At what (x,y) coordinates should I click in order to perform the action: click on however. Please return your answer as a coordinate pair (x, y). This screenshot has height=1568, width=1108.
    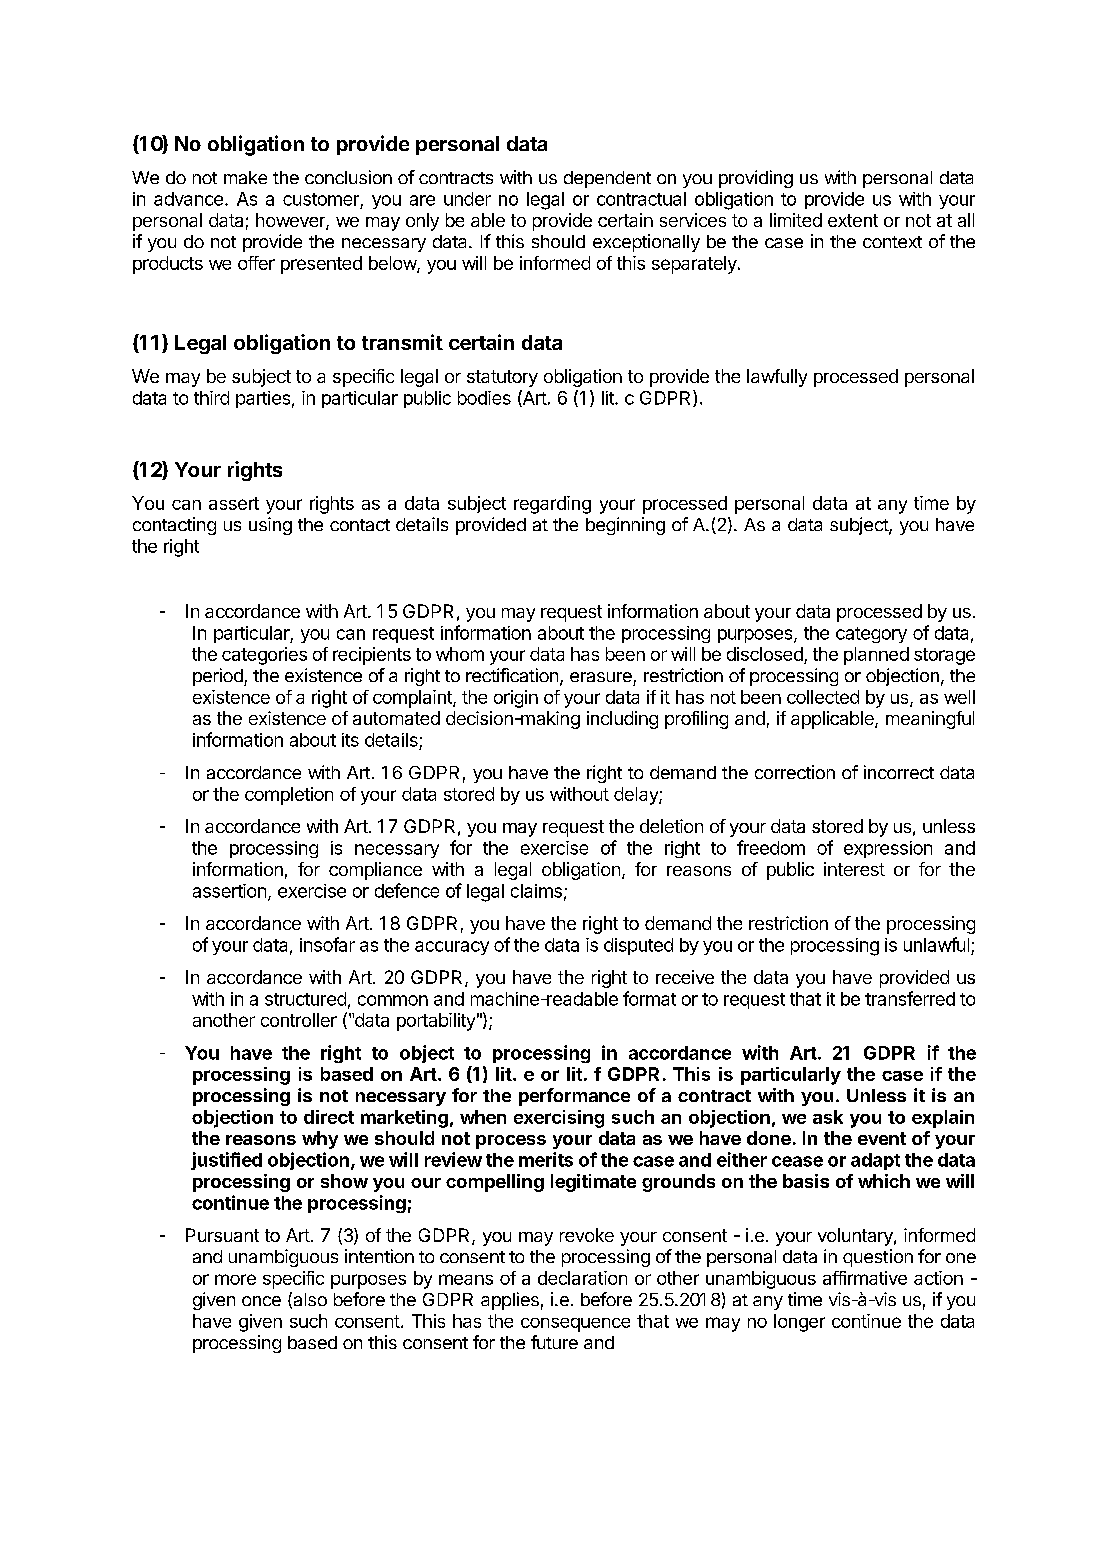
    Looking at the image, I should click on (291, 221).
